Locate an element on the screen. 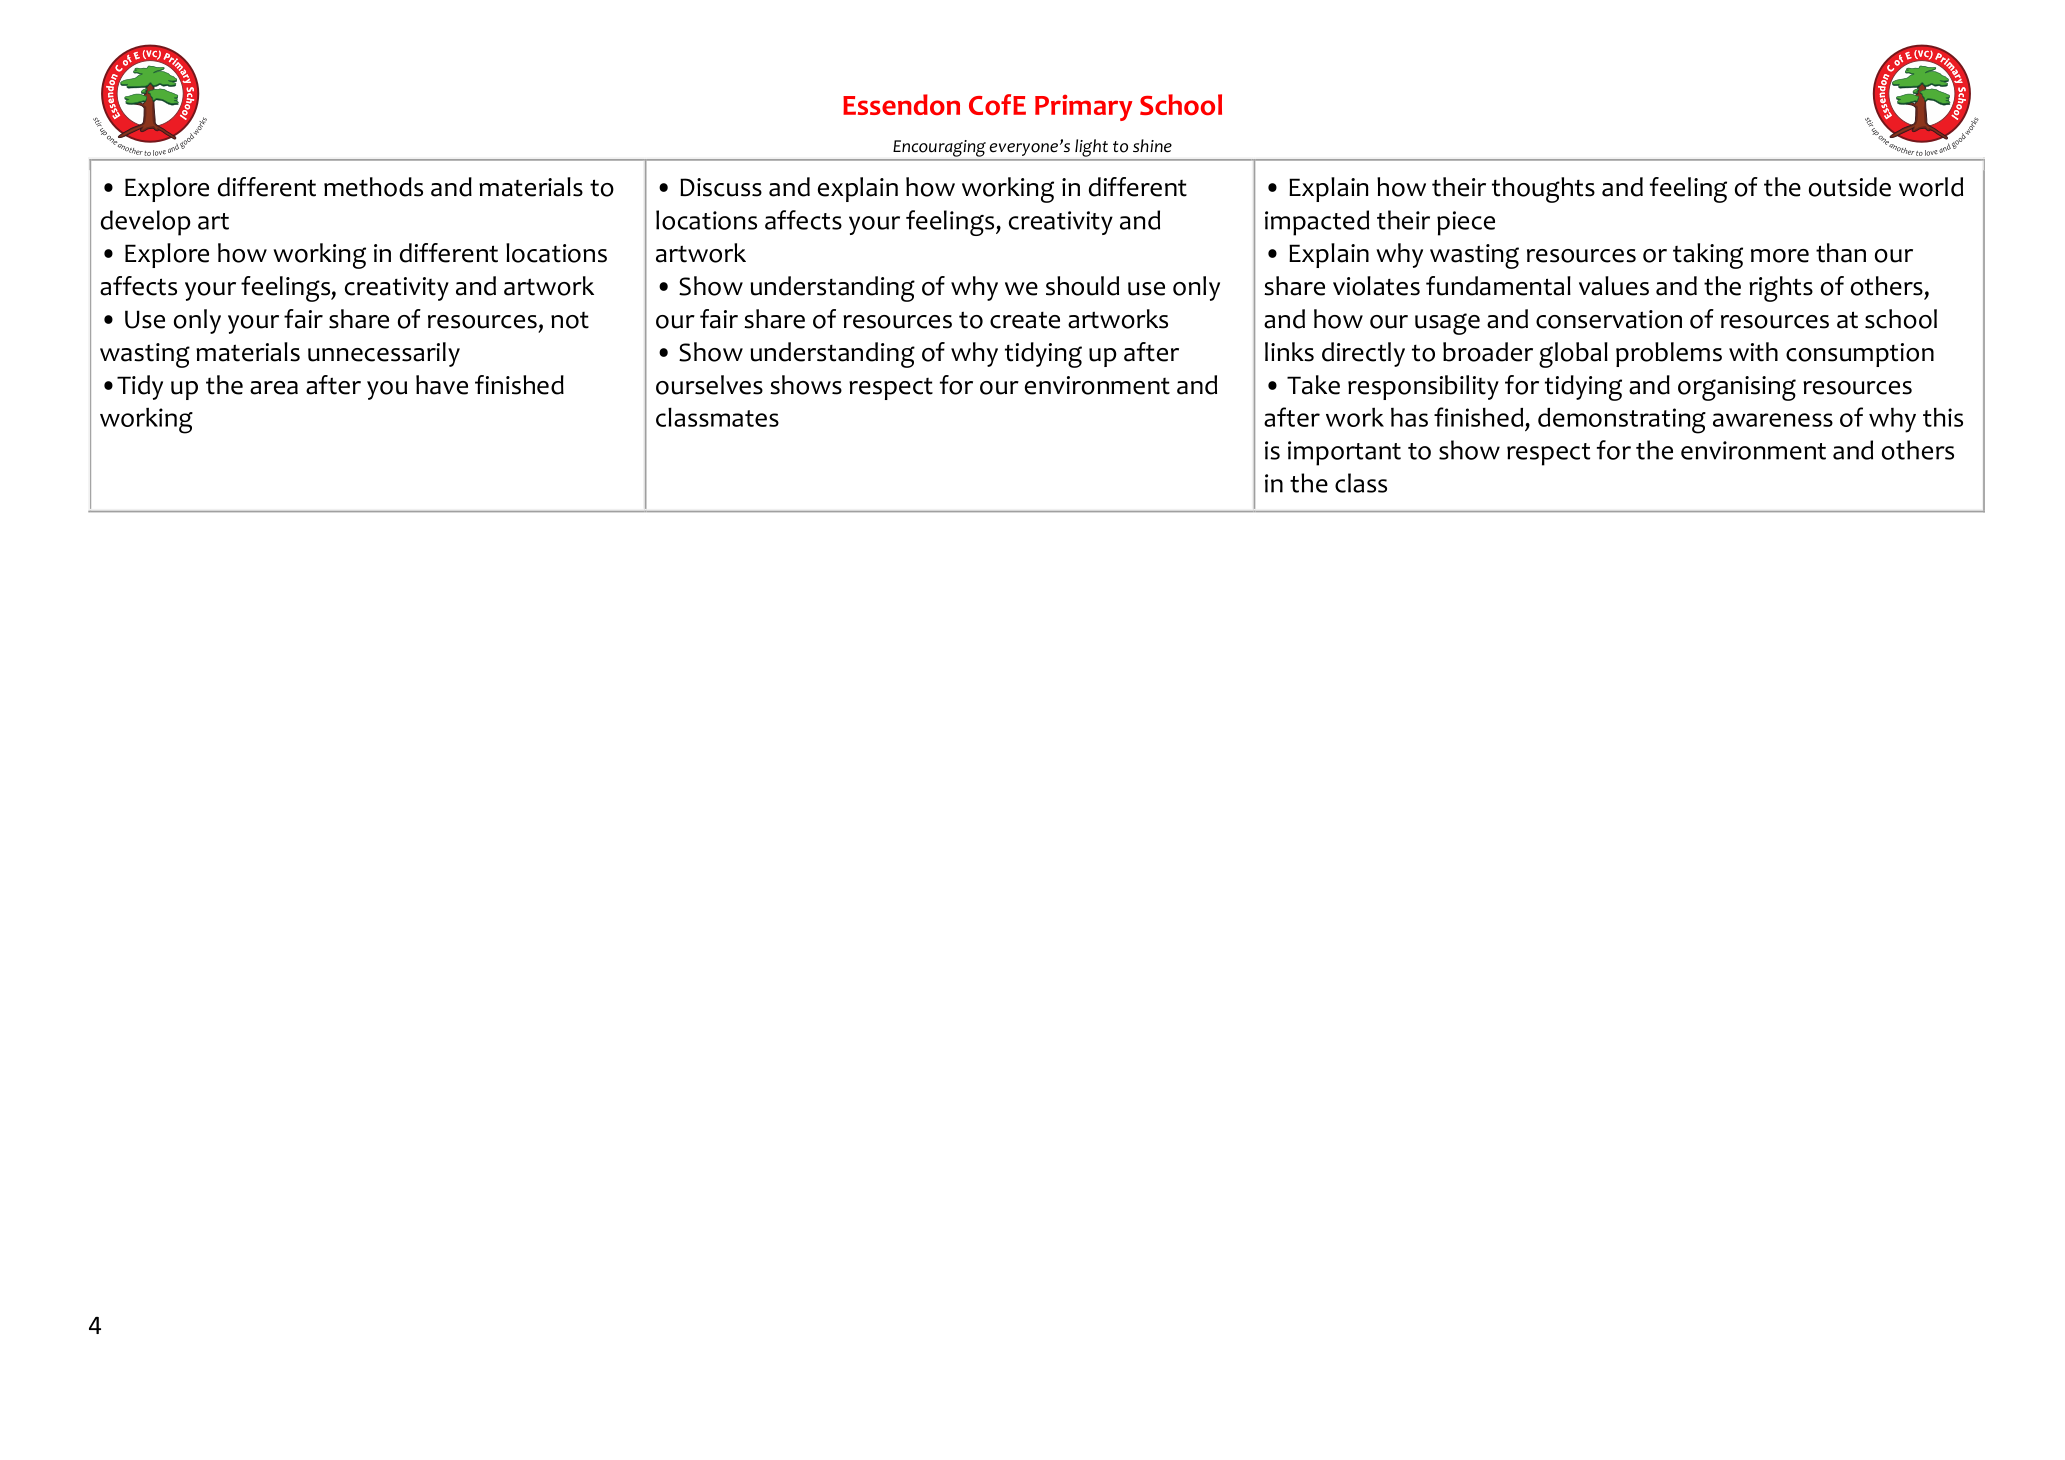 The height and width of the screenshot is (1460, 2065). impacted is located at coordinates (1317, 223).
